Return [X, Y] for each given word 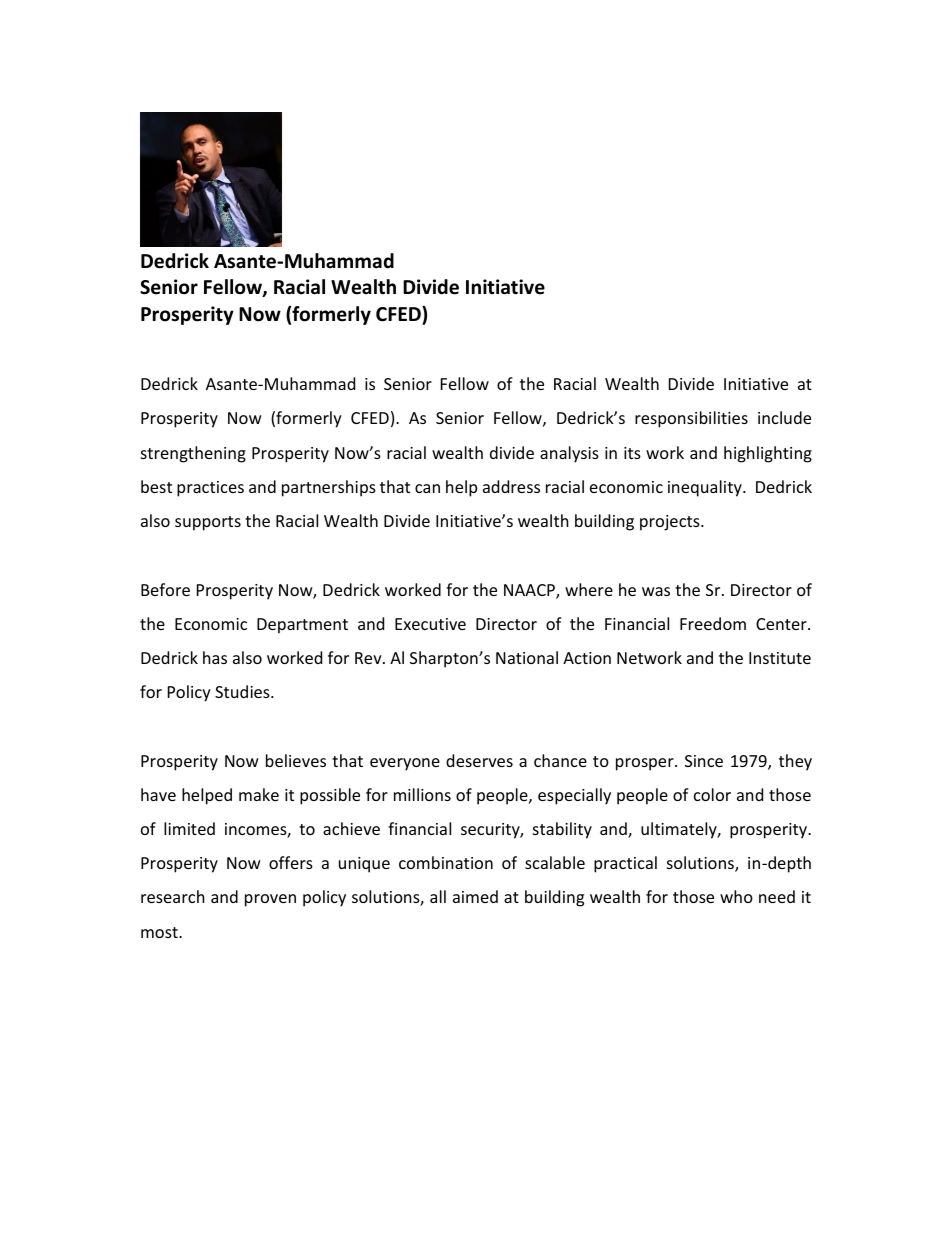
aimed [475, 896]
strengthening [193, 454]
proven [270, 900]
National [527, 657]
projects [671, 523]
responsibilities [691, 419]
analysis [569, 454]
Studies [243, 691]
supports [208, 523]
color [712, 794]
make [259, 794]
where [589, 589]
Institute [780, 658]
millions [422, 794]
